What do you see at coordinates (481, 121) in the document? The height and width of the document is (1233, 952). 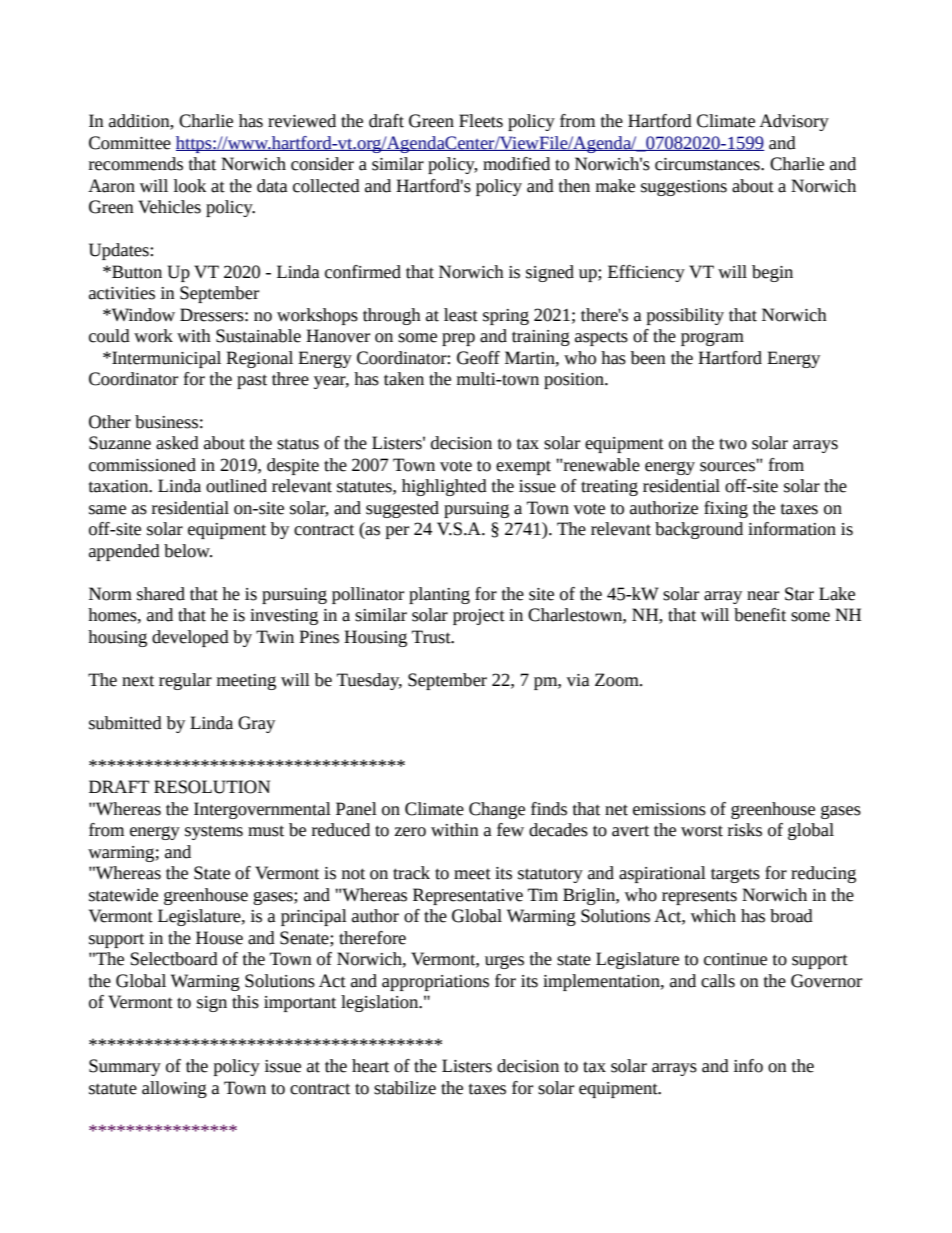 I see `Fleets` at bounding box center [481, 121].
